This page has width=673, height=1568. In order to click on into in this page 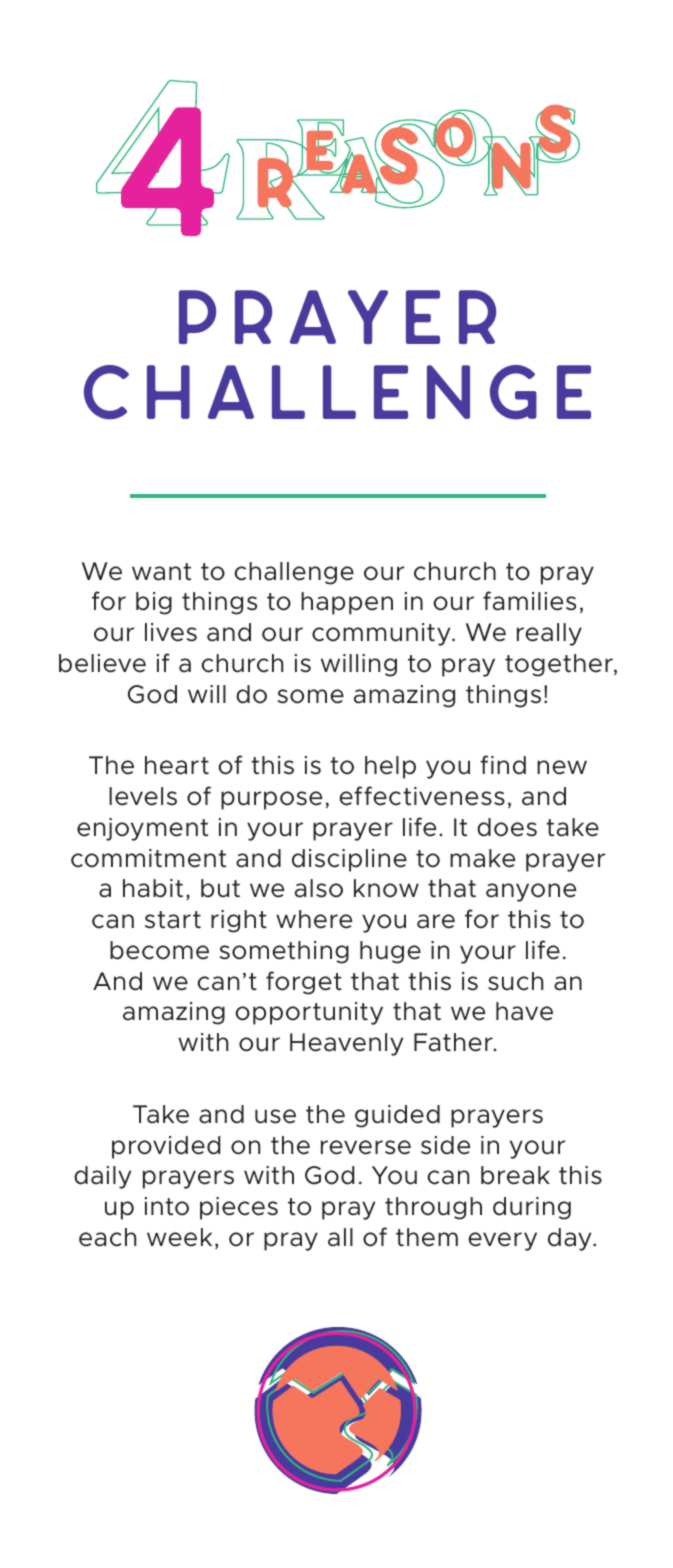, I will do `click(167, 1206)`.
